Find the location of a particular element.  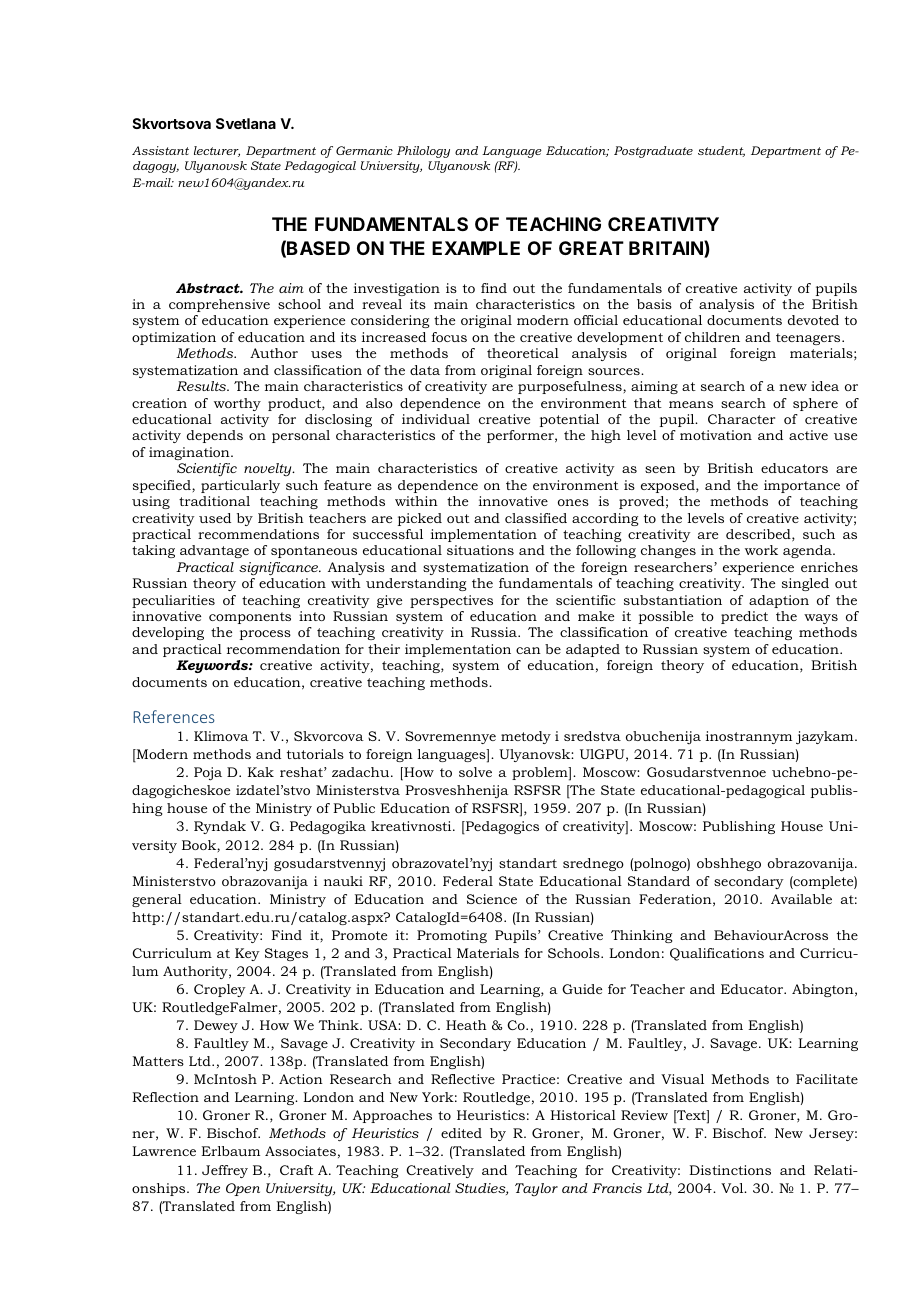

perspectives is located at coordinates (451, 601).
